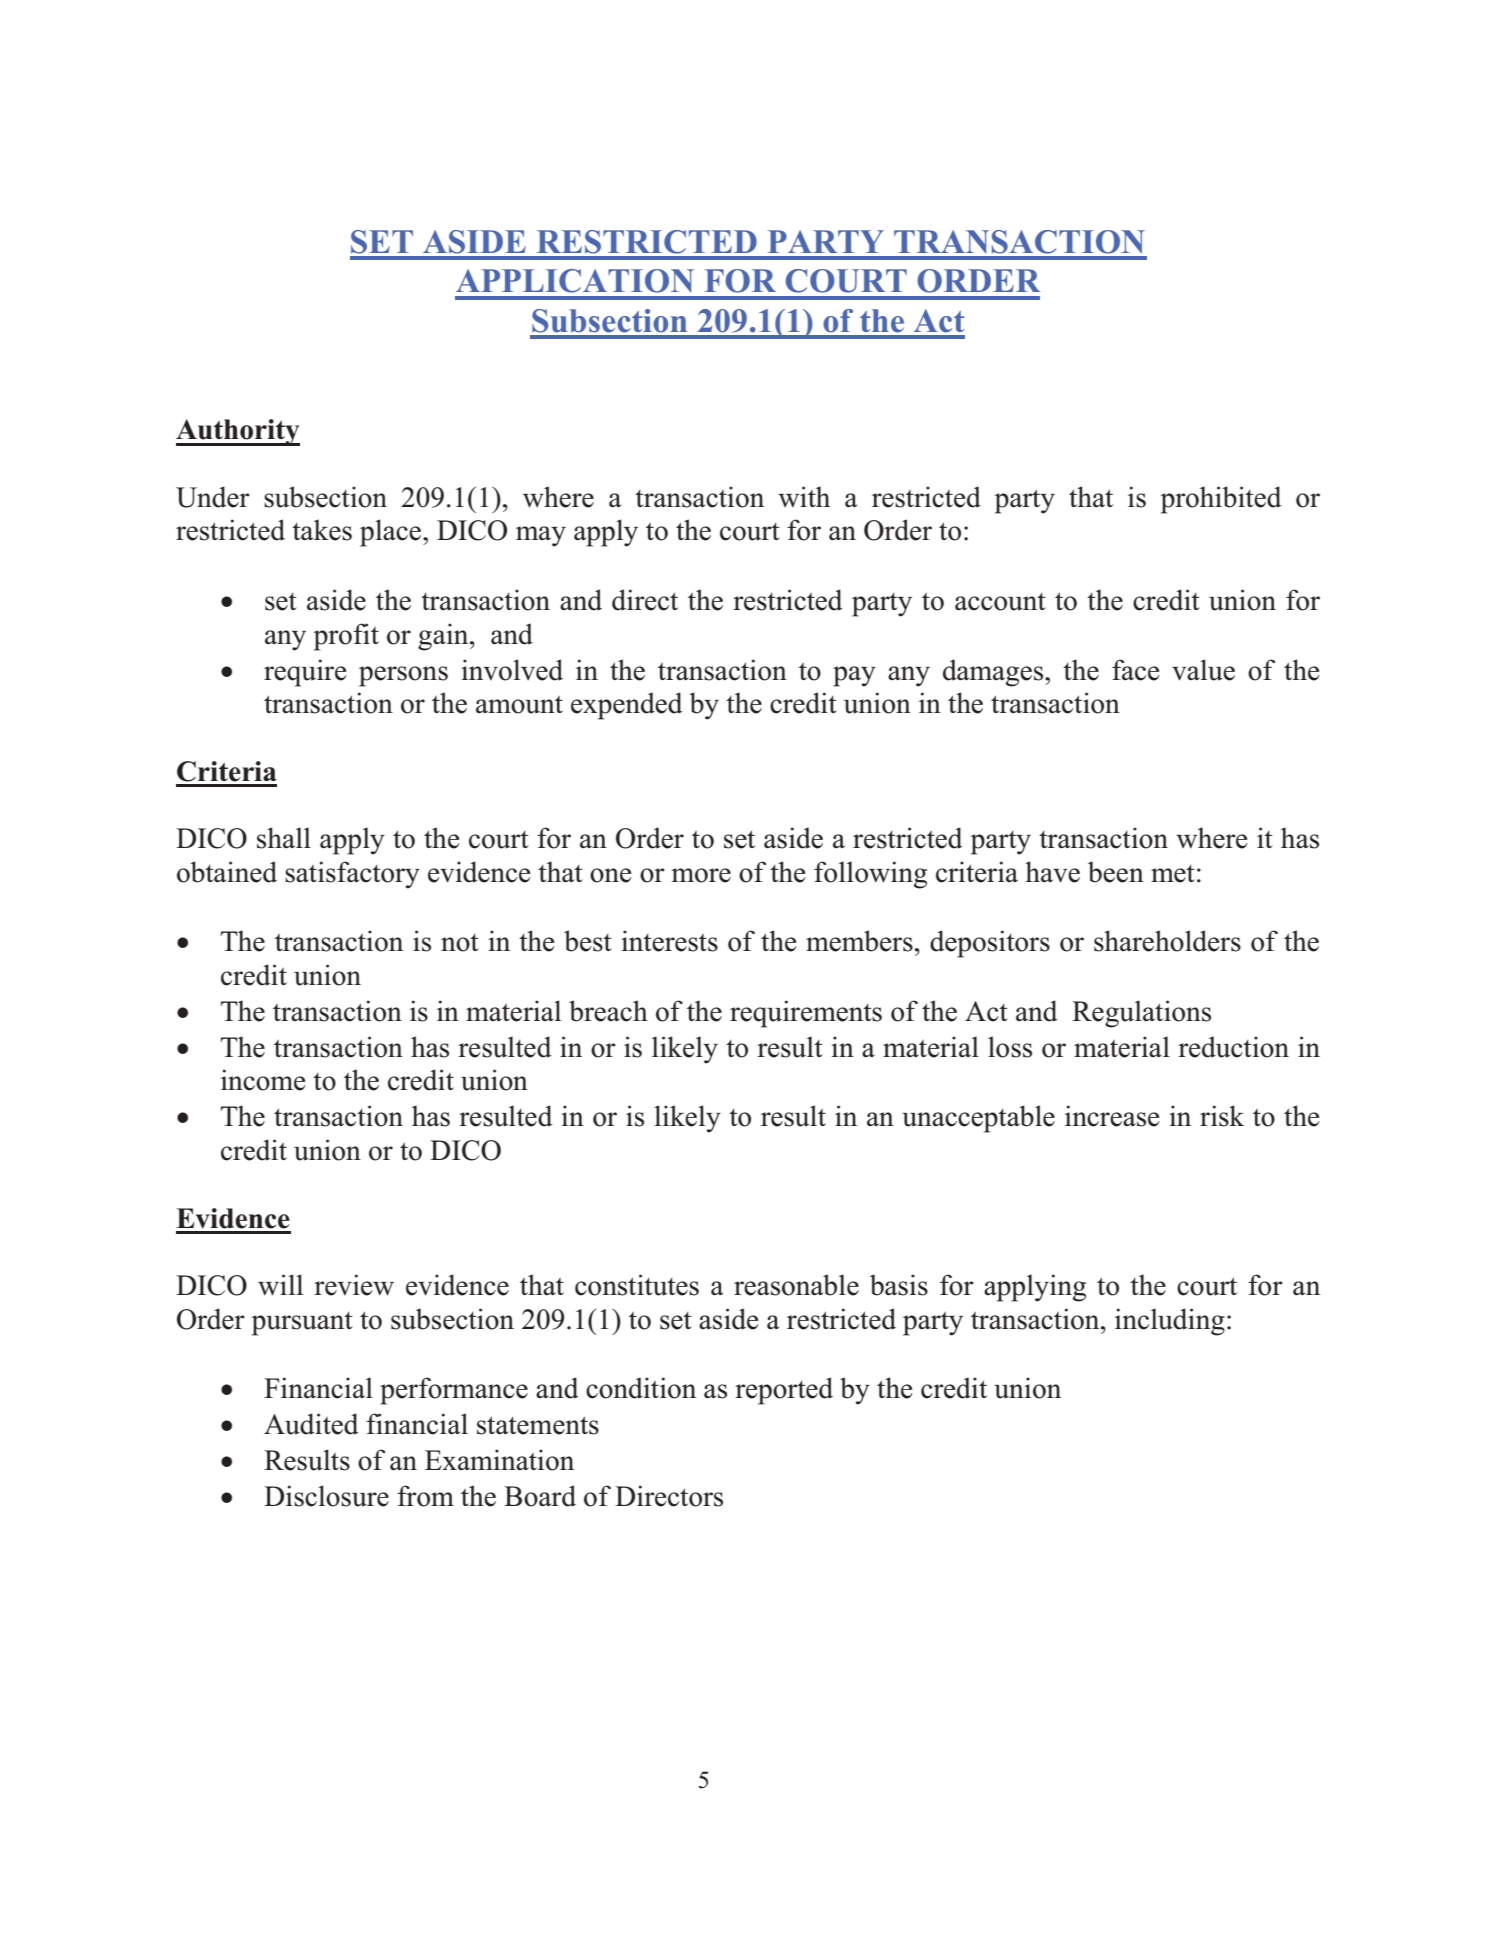  What do you see at coordinates (1000, 602) in the page?
I see `account` at bounding box center [1000, 602].
